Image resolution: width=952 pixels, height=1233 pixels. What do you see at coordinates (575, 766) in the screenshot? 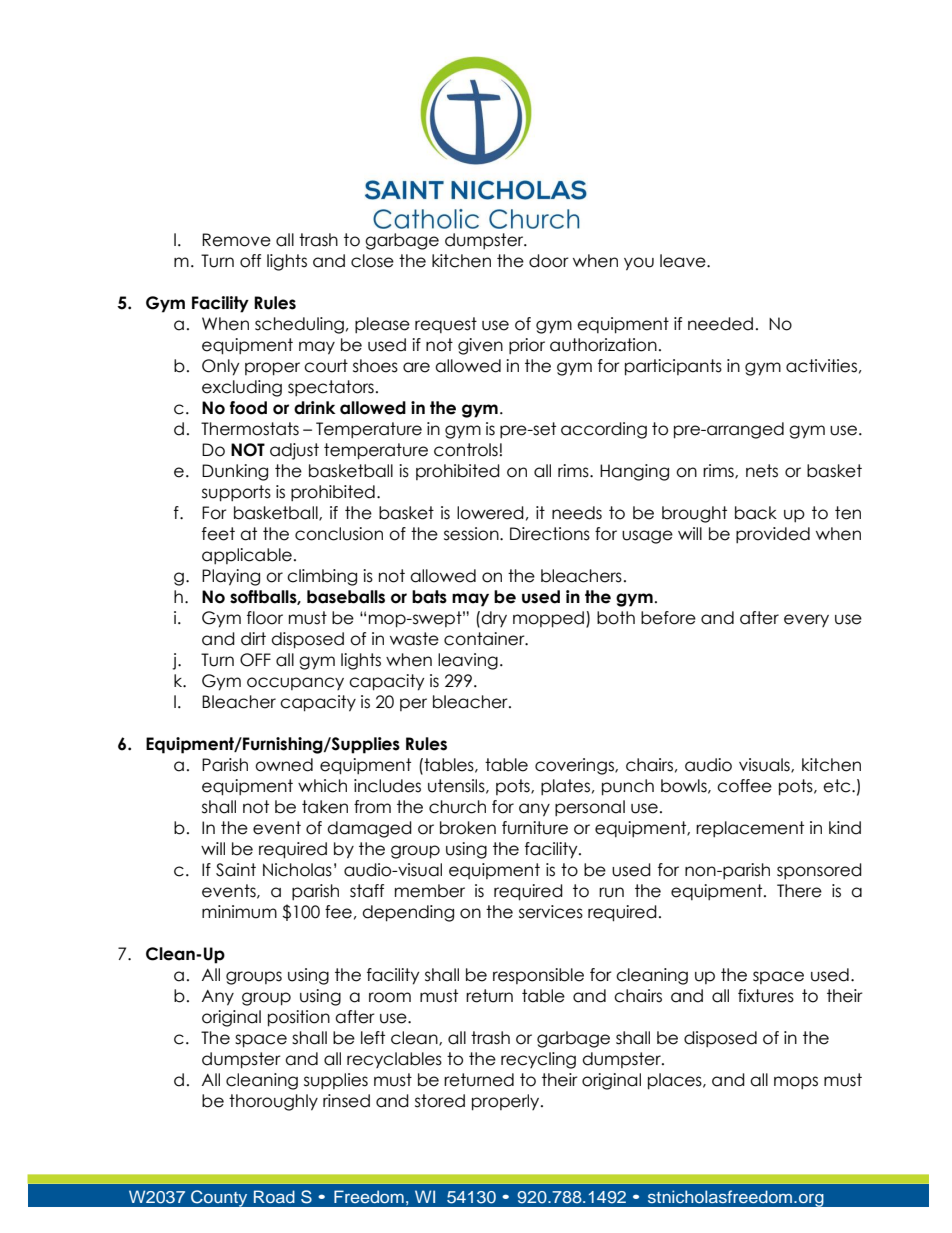
I see `coverings` at bounding box center [575, 766].
